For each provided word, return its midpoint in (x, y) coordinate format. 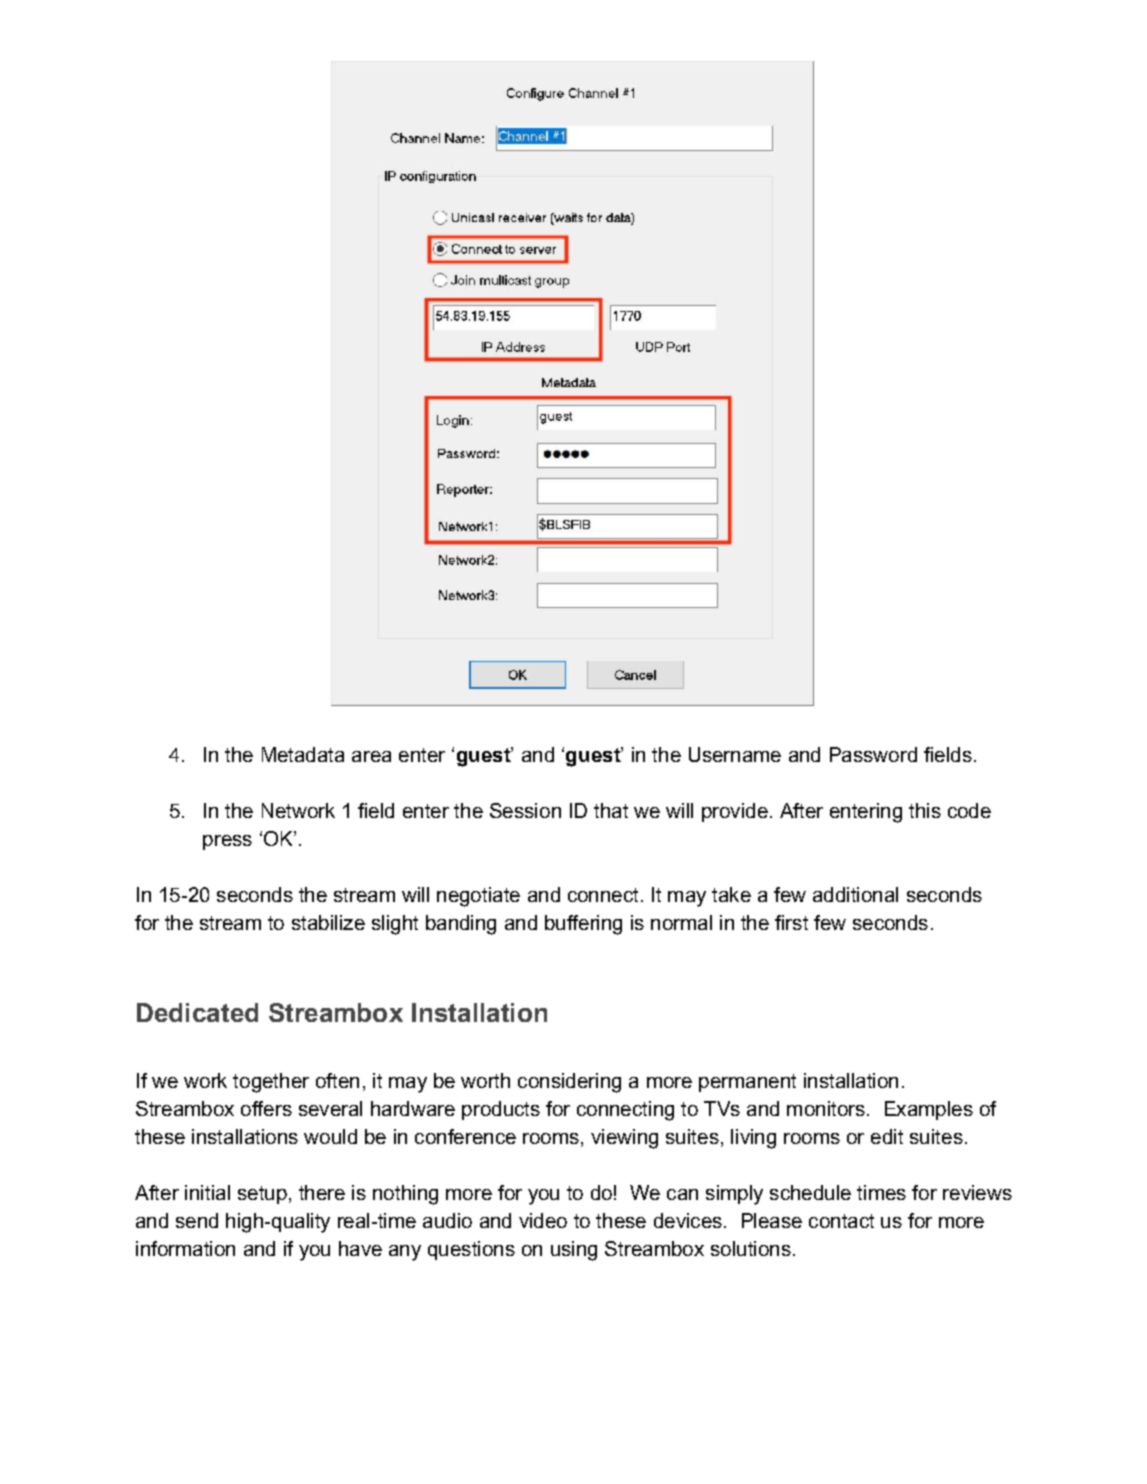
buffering (583, 925)
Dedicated (197, 1012)
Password (873, 754)
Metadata (303, 754)
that (611, 810)
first (791, 922)
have (360, 1248)
